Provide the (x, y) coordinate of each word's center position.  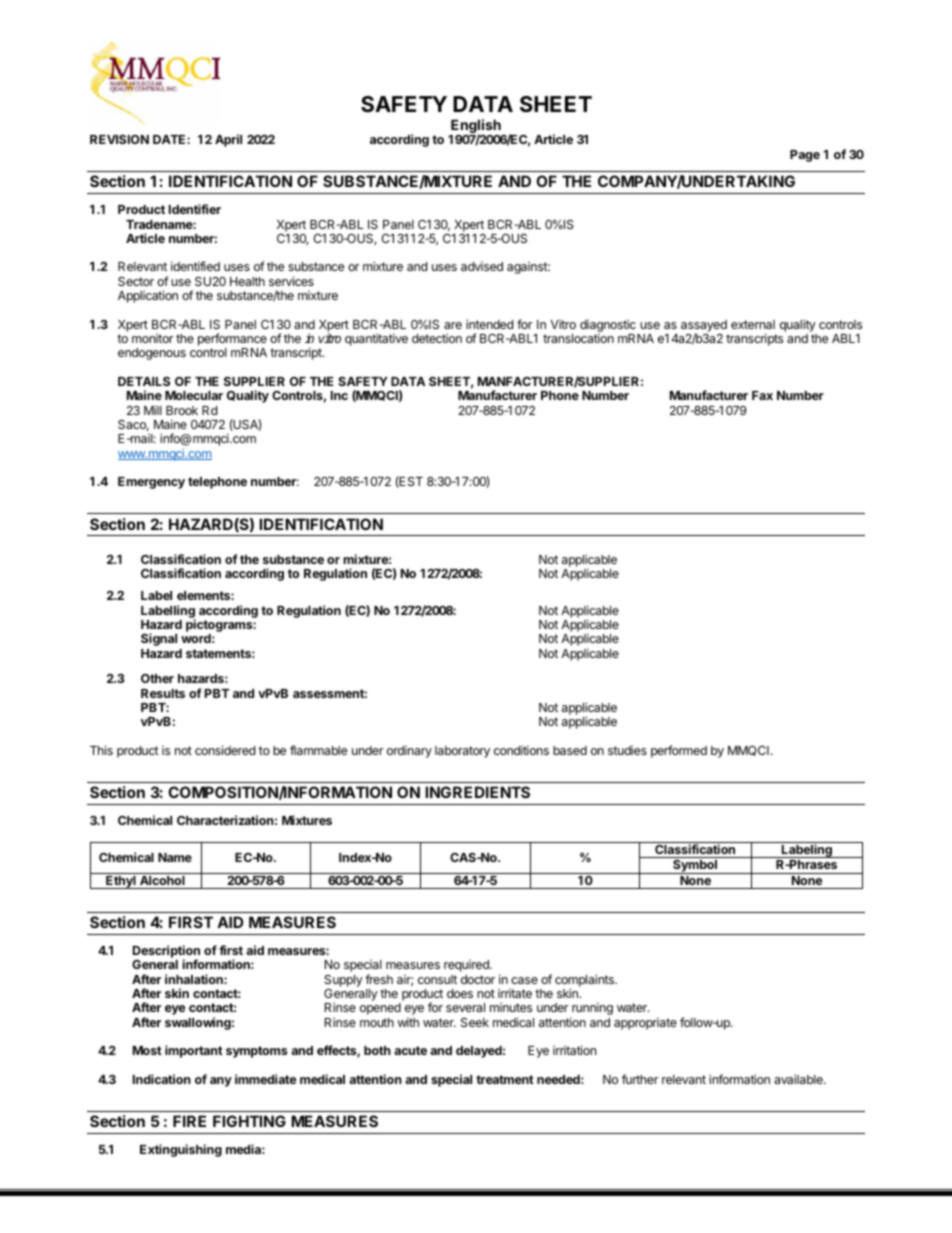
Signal (159, 639)
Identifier (195, 209)
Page (805, 156)
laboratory (462, 752)
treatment (505, 1079)
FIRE (189, 1121)
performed (679, 751)
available (799, 1079)
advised (482, 266)
